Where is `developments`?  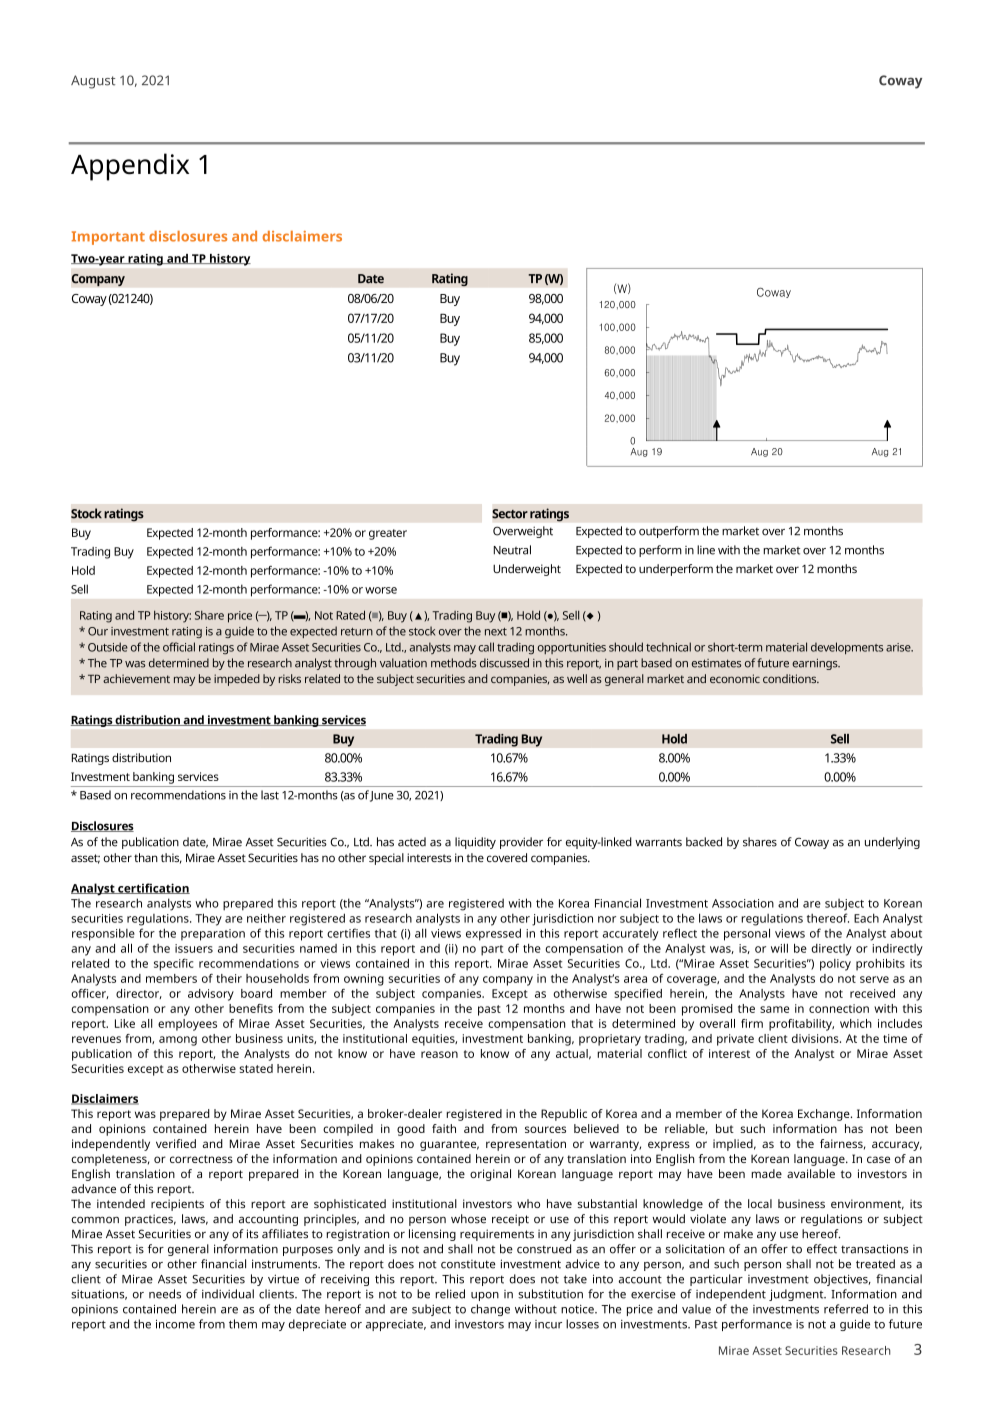 developments is located at coordinates (847, 648).
